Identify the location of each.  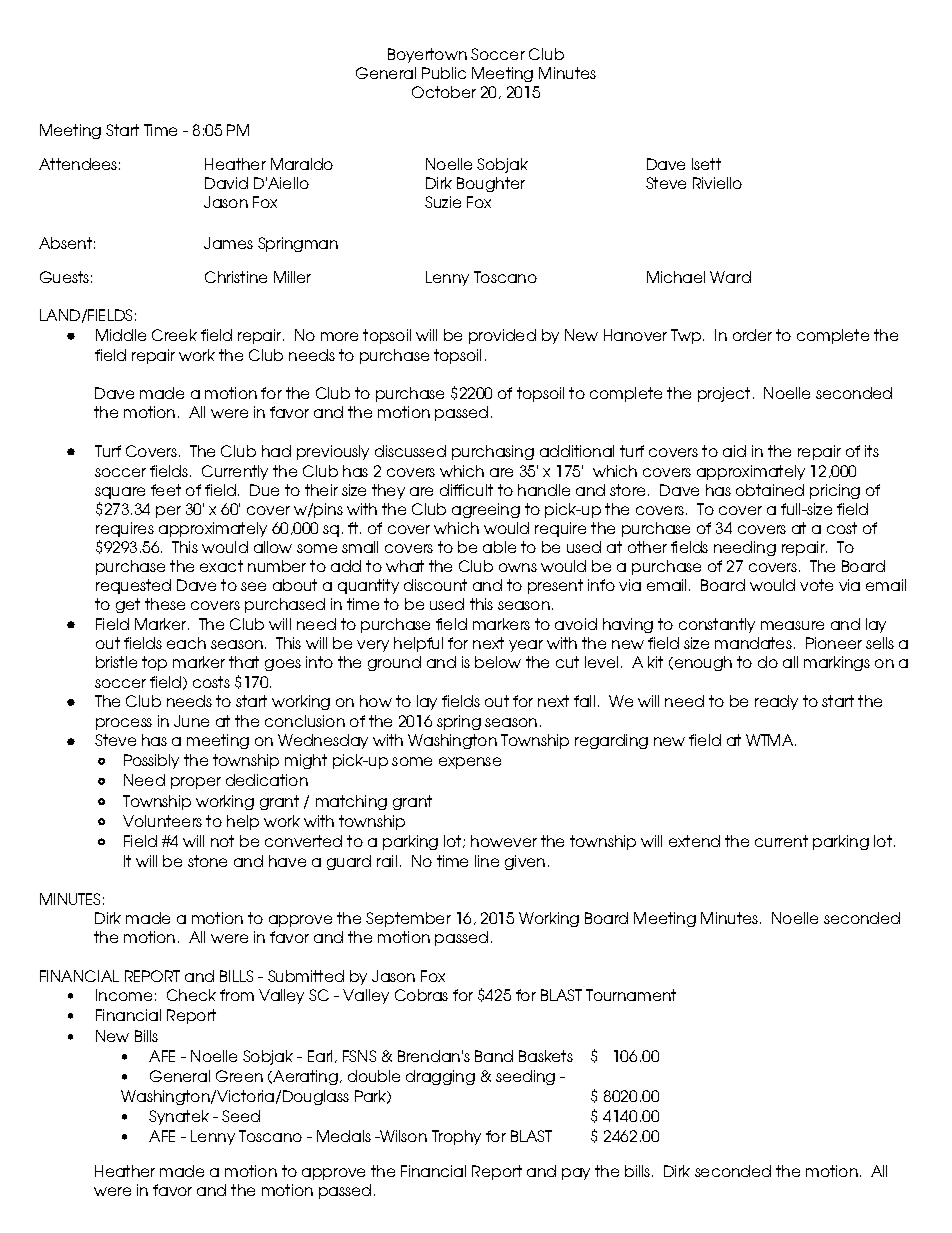
(186, 643).
